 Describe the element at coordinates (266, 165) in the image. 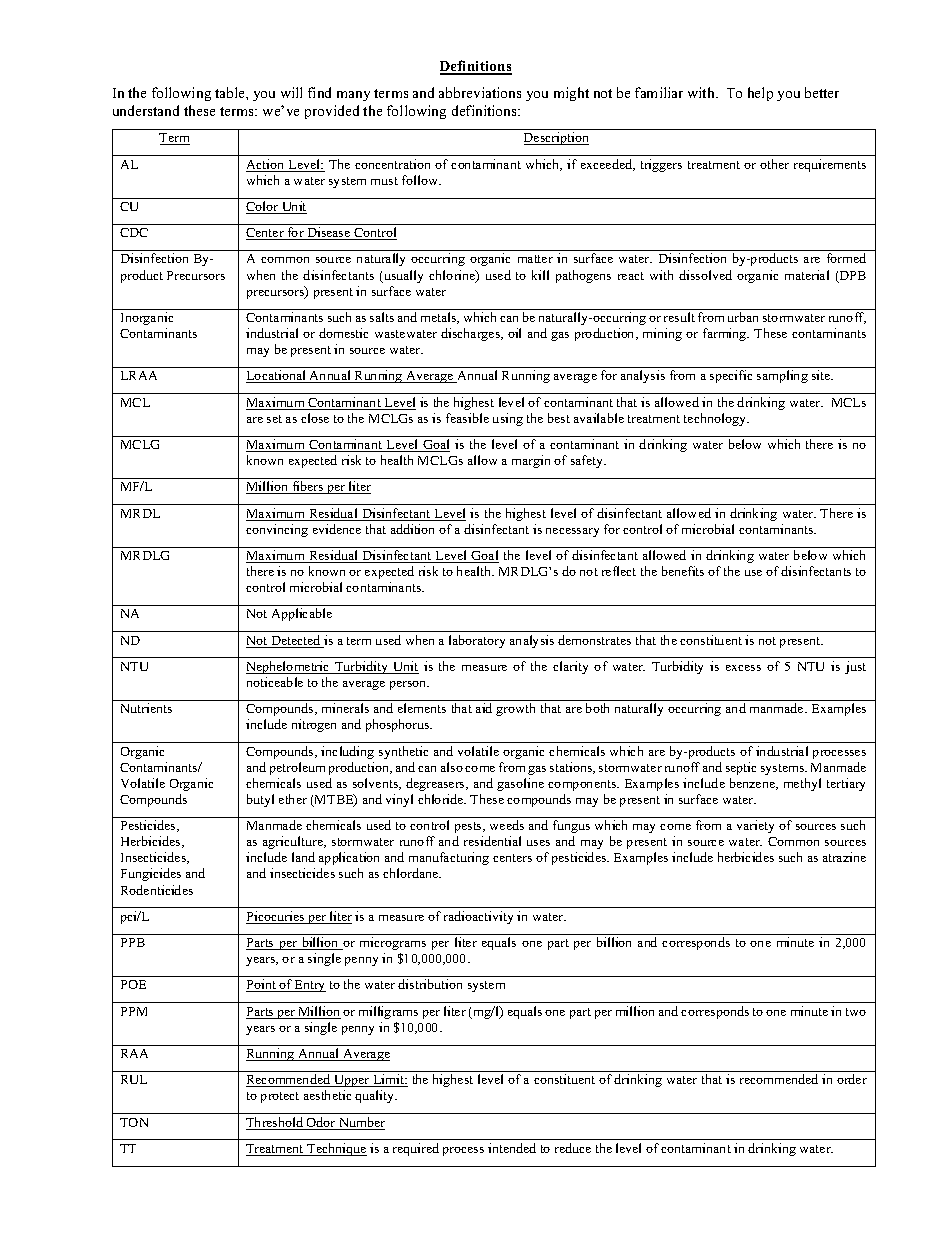

I see `Action` at that location.
